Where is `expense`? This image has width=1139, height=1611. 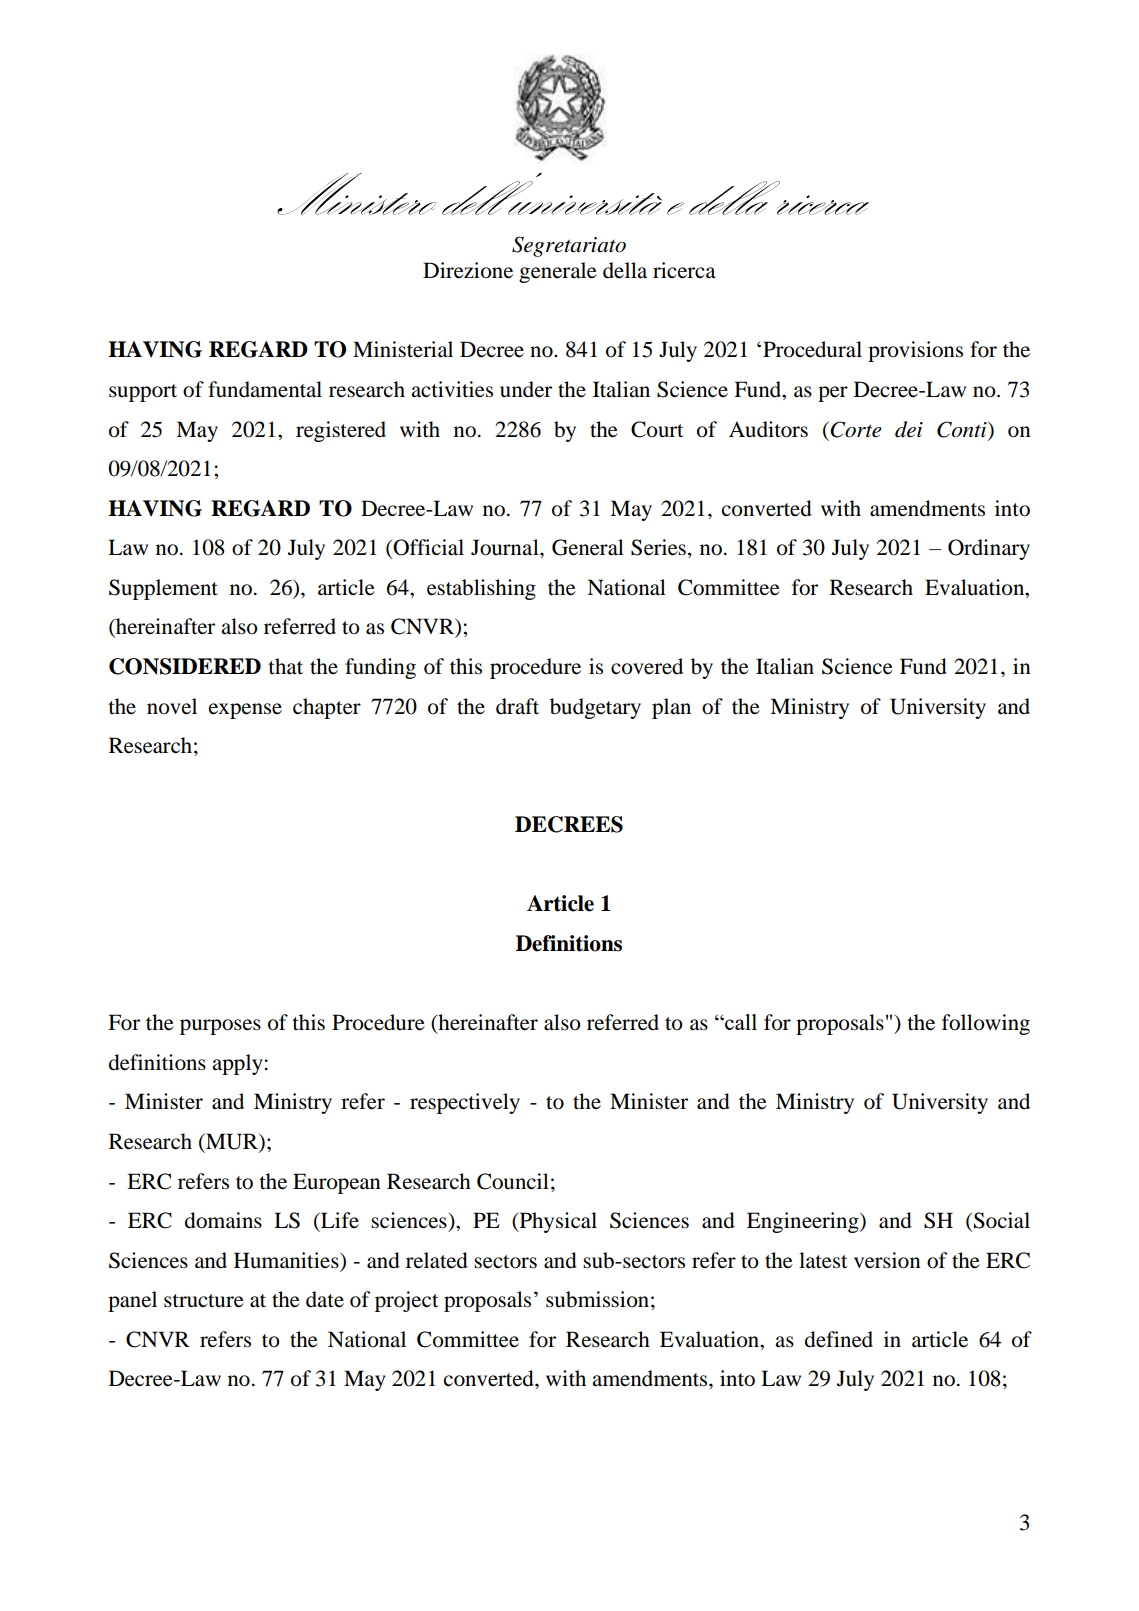
expense is located at coordinates (245, 711).
